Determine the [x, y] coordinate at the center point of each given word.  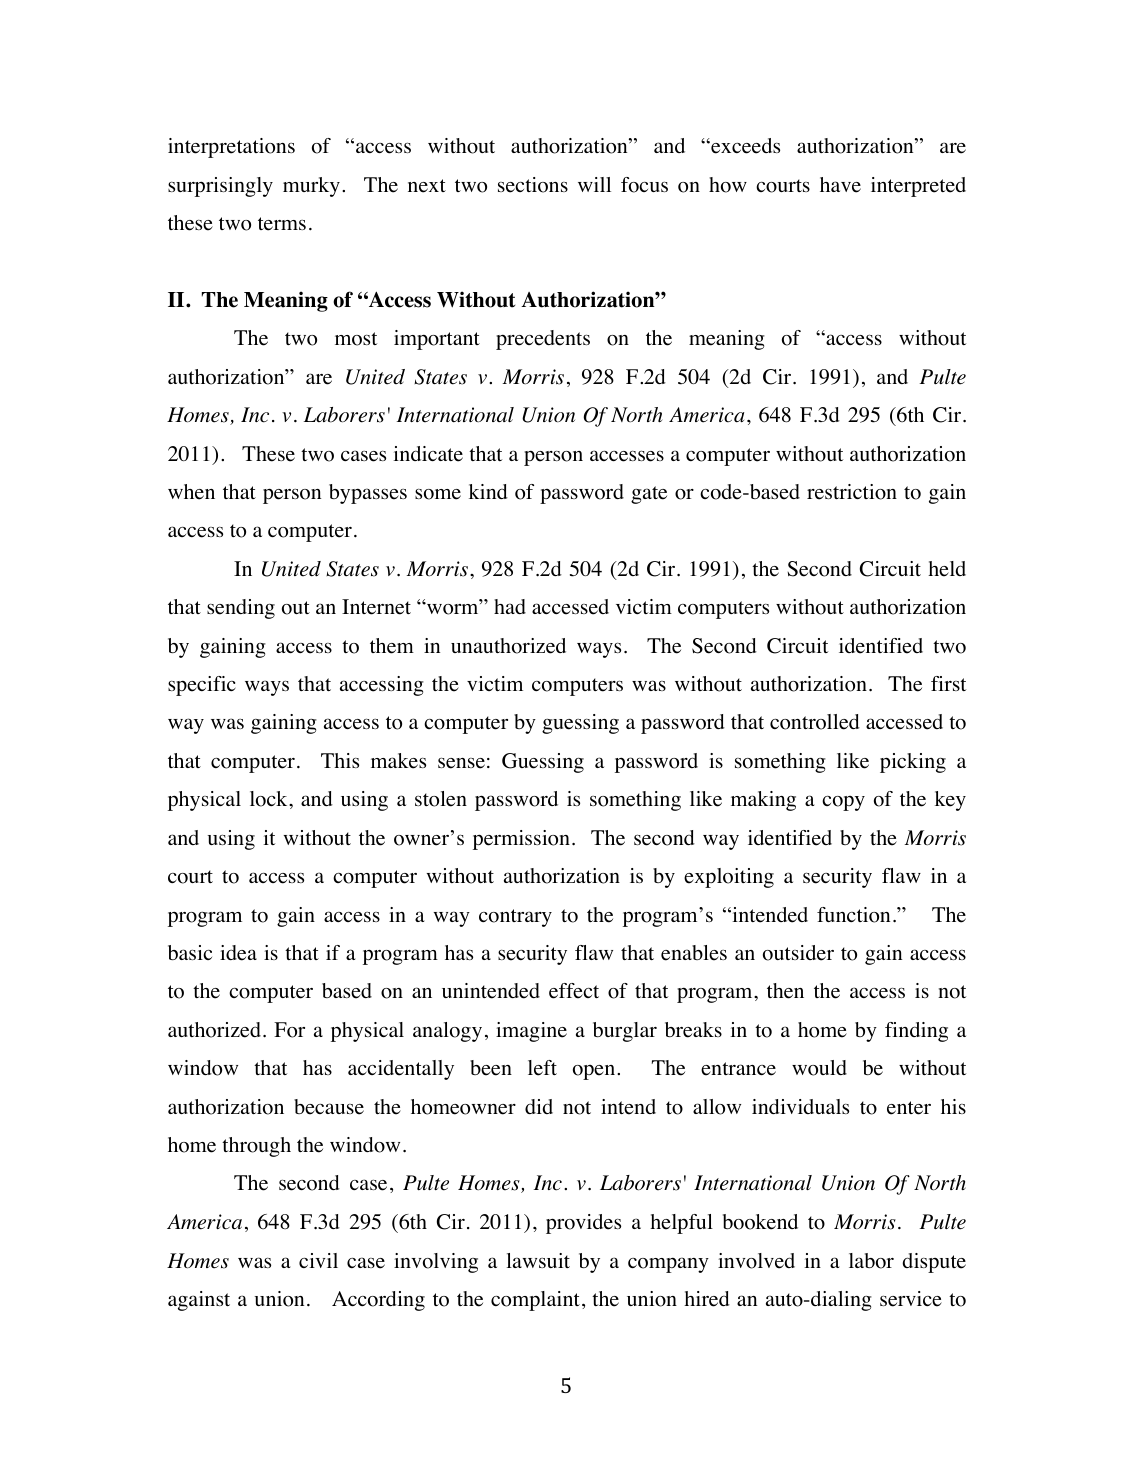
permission [521, 840]
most [356, 339]
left [542, 1068]
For [289, 1030]
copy [843, 803]
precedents [543, 340]
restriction [852, 492]
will [594, 184]
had [510, 606]
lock [270, 799]
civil [318, 1260]
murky [311, 187]
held [947, 569]
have [840, 185]
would [819, 1068]
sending [241, 609]
